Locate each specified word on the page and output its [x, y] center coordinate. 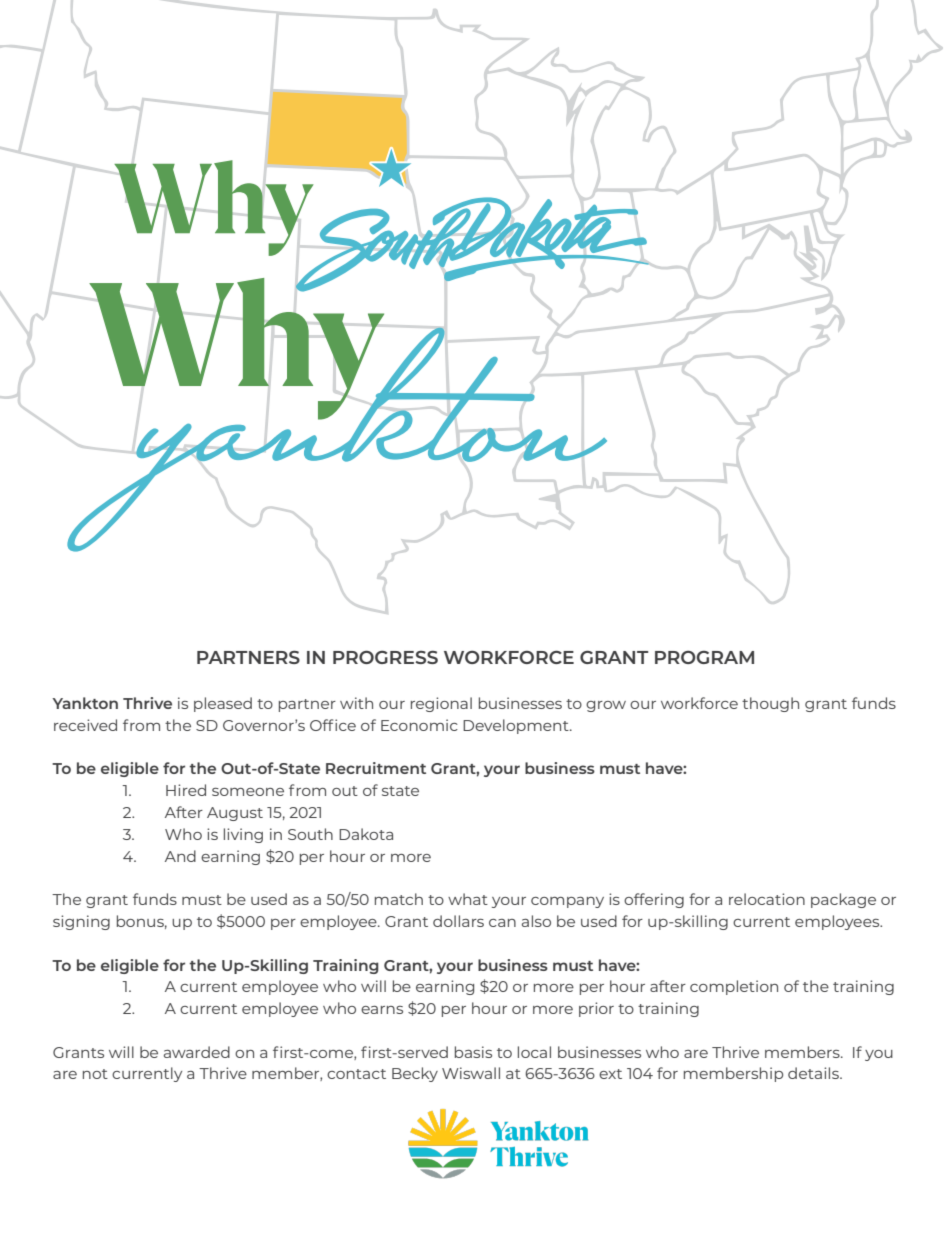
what [468, 899]
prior [596, 1009]
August [235, 814]
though [770, 704]
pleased [223, 704]
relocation [767, 899]
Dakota [366, 834]
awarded [197, 1052]
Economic [419, 725]
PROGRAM [704, 657]
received [85, 725]
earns [382, 1010]
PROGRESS [385, 657]
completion [734, 987]
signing [81, 922]
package [843, 900]
